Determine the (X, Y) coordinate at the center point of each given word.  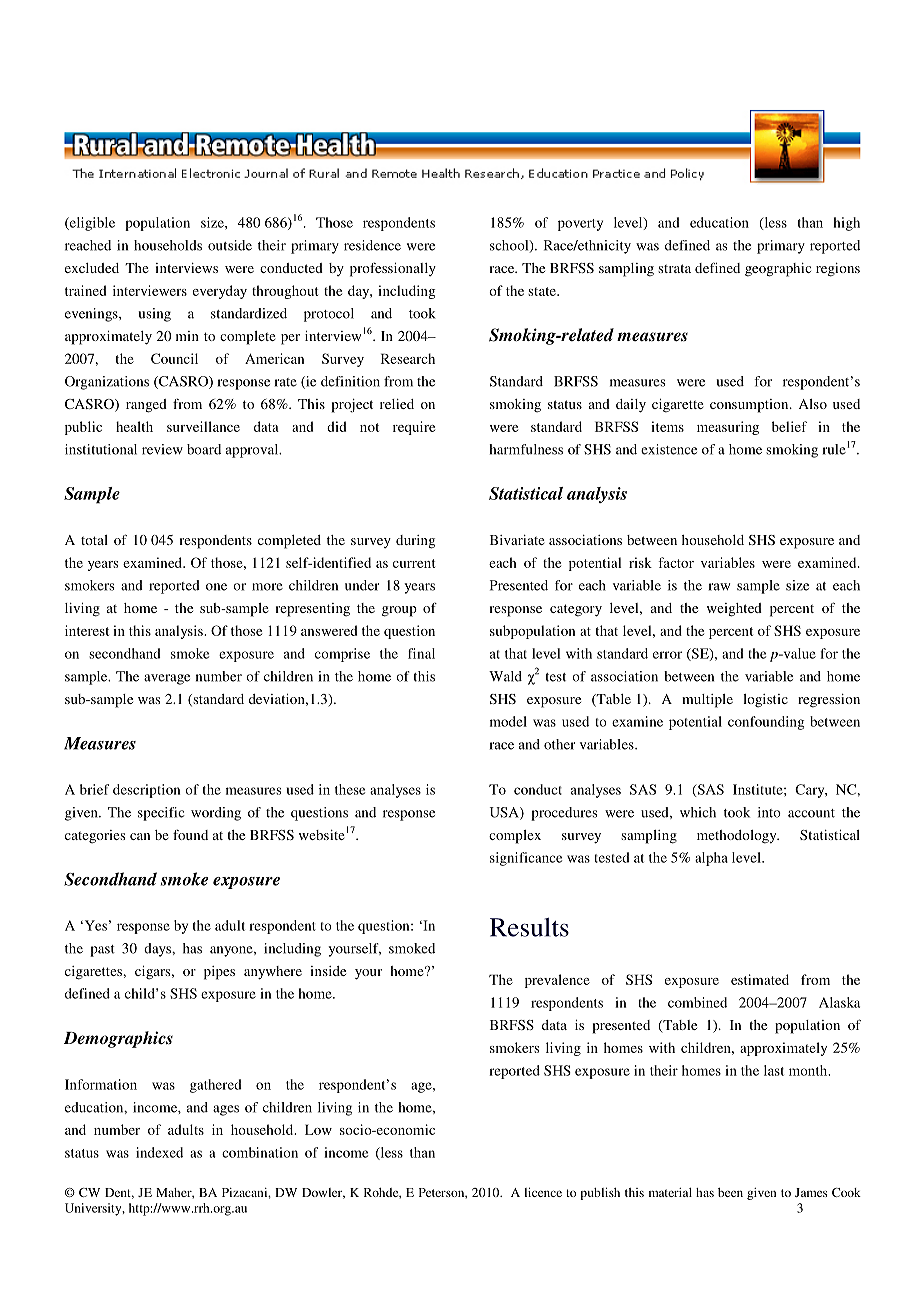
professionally (393, 269)
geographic (778, 270)
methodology (738, 837)
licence (543, 1192)
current (414, 563)
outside (230, 245)
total (94, 540)
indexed (159, 1152)
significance (526, 859)
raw (719, 587)
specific (161, 814)
